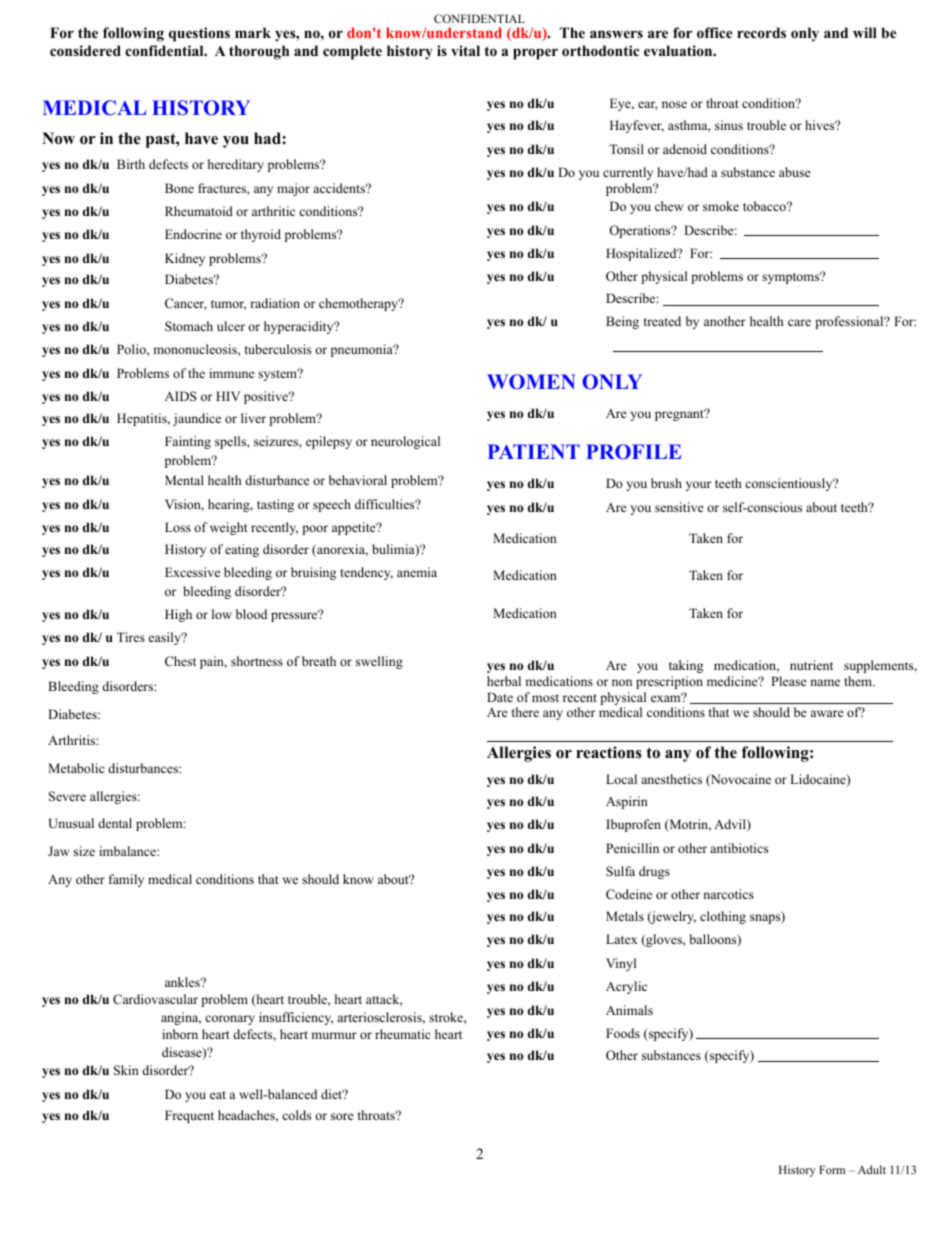  What do you see at coordinates (799, 322) in the image?
I see `care` at bounding box center [799, 322].
